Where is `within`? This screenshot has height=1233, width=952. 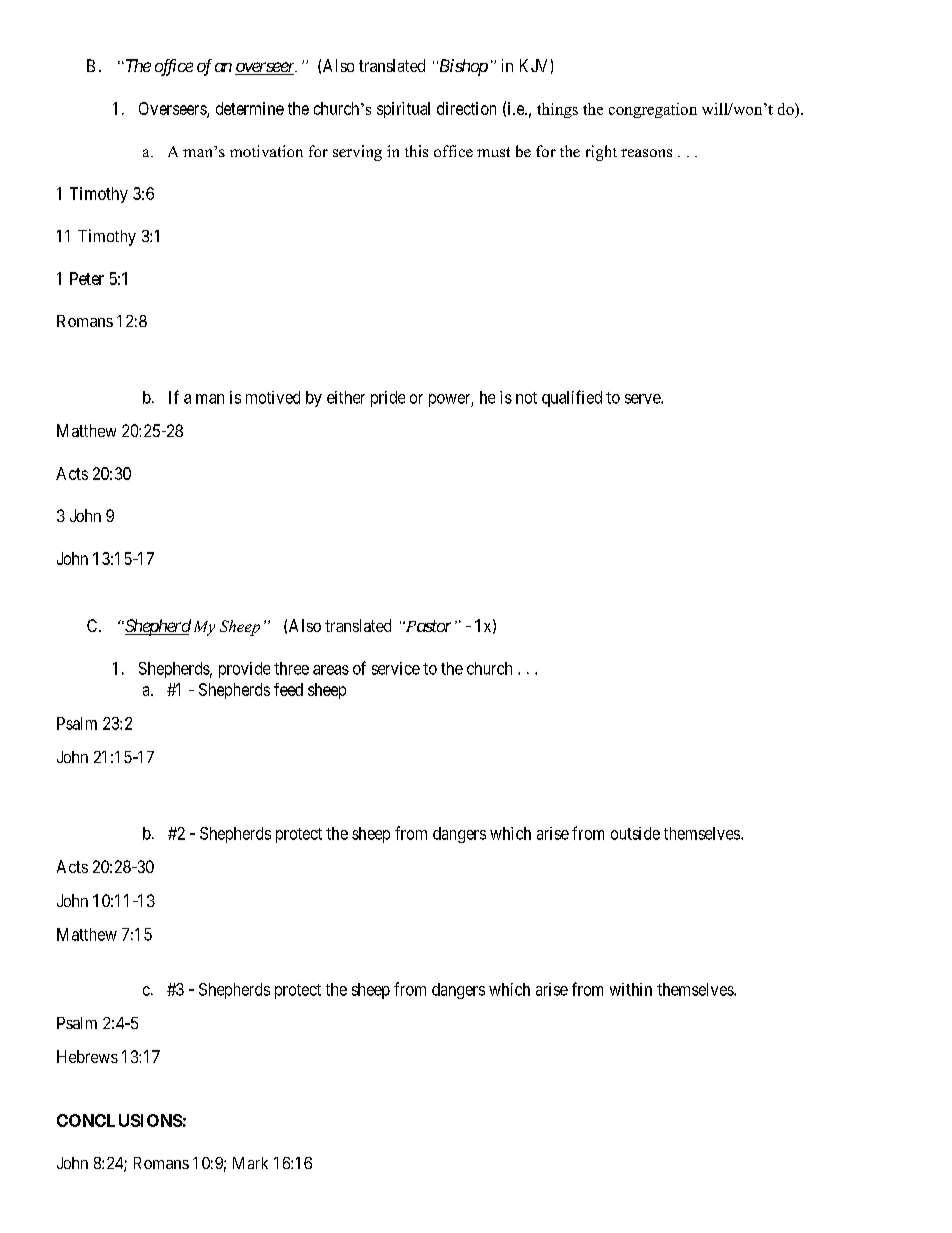
within is located at coordinates (631, 989).
